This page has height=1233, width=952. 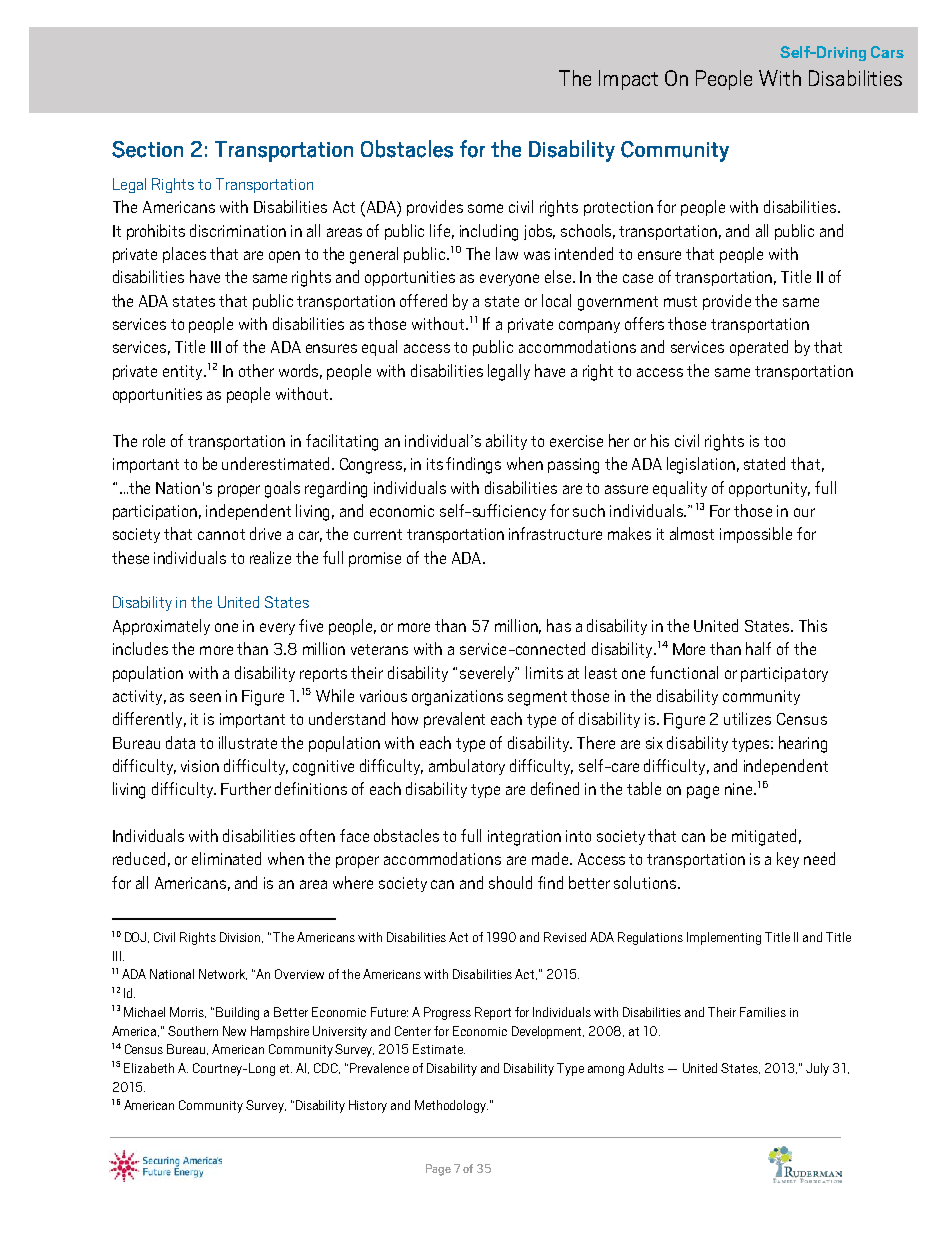 I want to click on opportunity, so click(x=769, y=489).
